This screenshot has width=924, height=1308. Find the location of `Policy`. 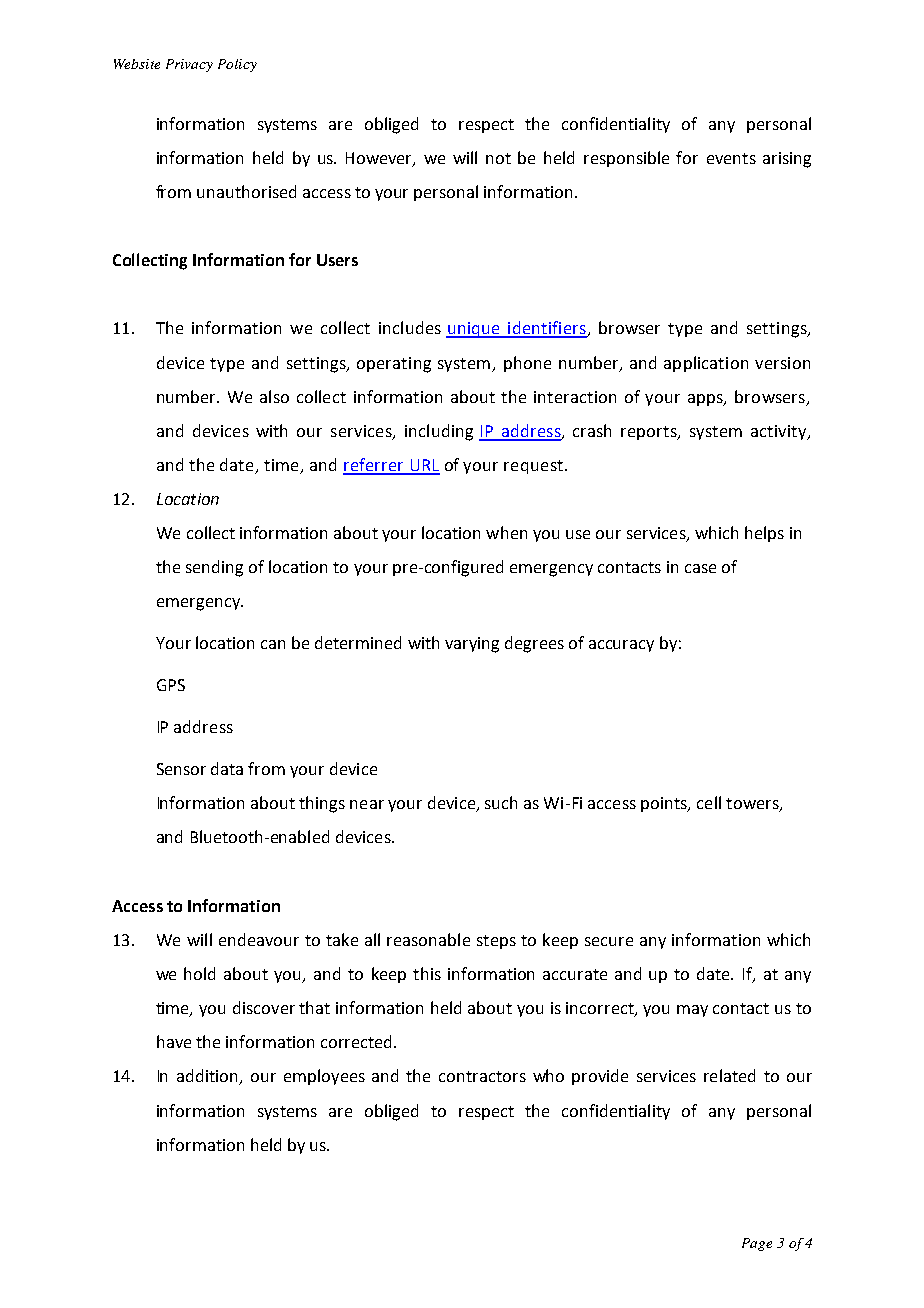

Policy is located at coordinates (237, 65).
